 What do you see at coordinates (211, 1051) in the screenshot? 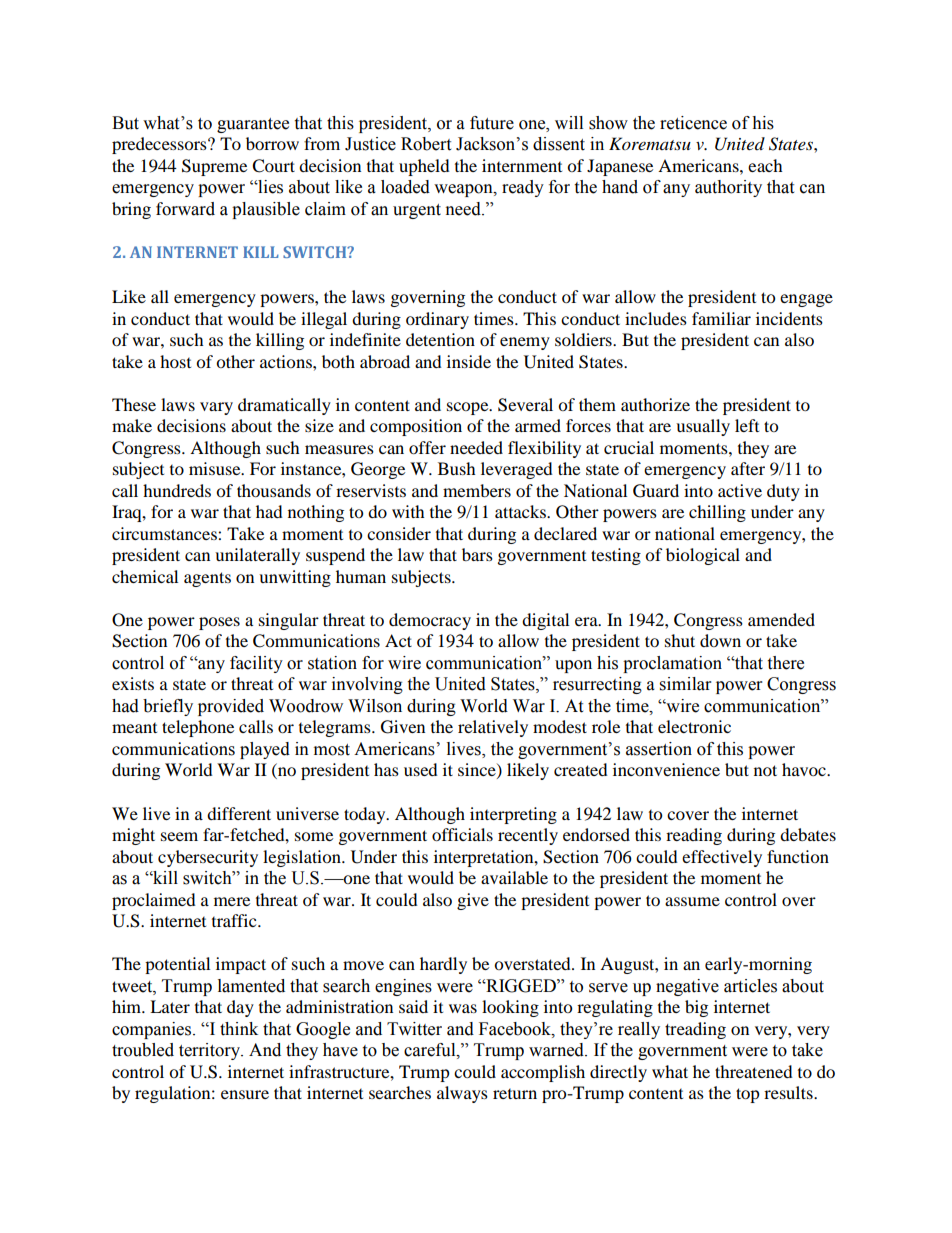
I see `territory` at bounding box center [211, 1051].
